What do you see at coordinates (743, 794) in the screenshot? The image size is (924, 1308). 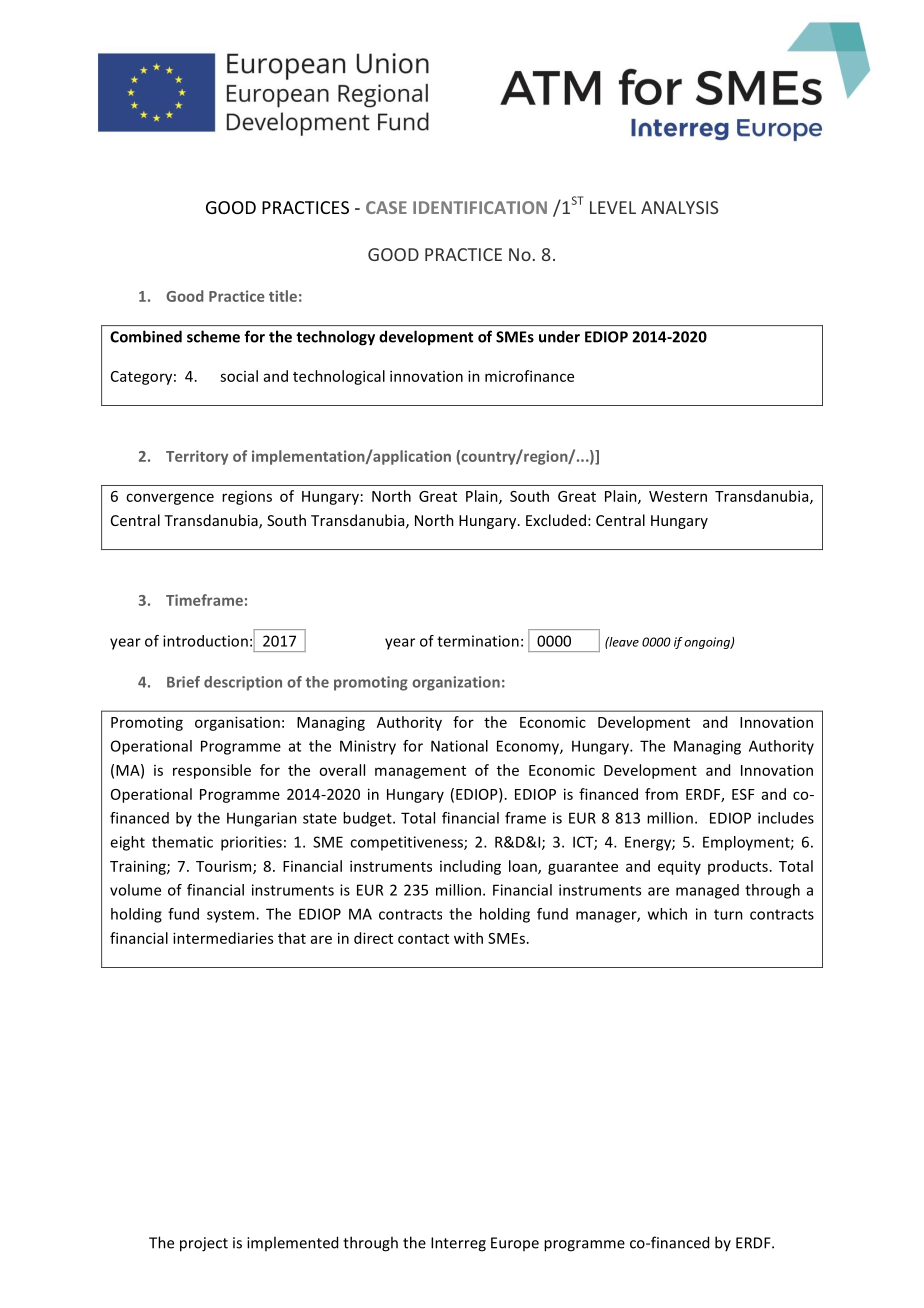 I see `ESF` at bounding box center [743, 794].
